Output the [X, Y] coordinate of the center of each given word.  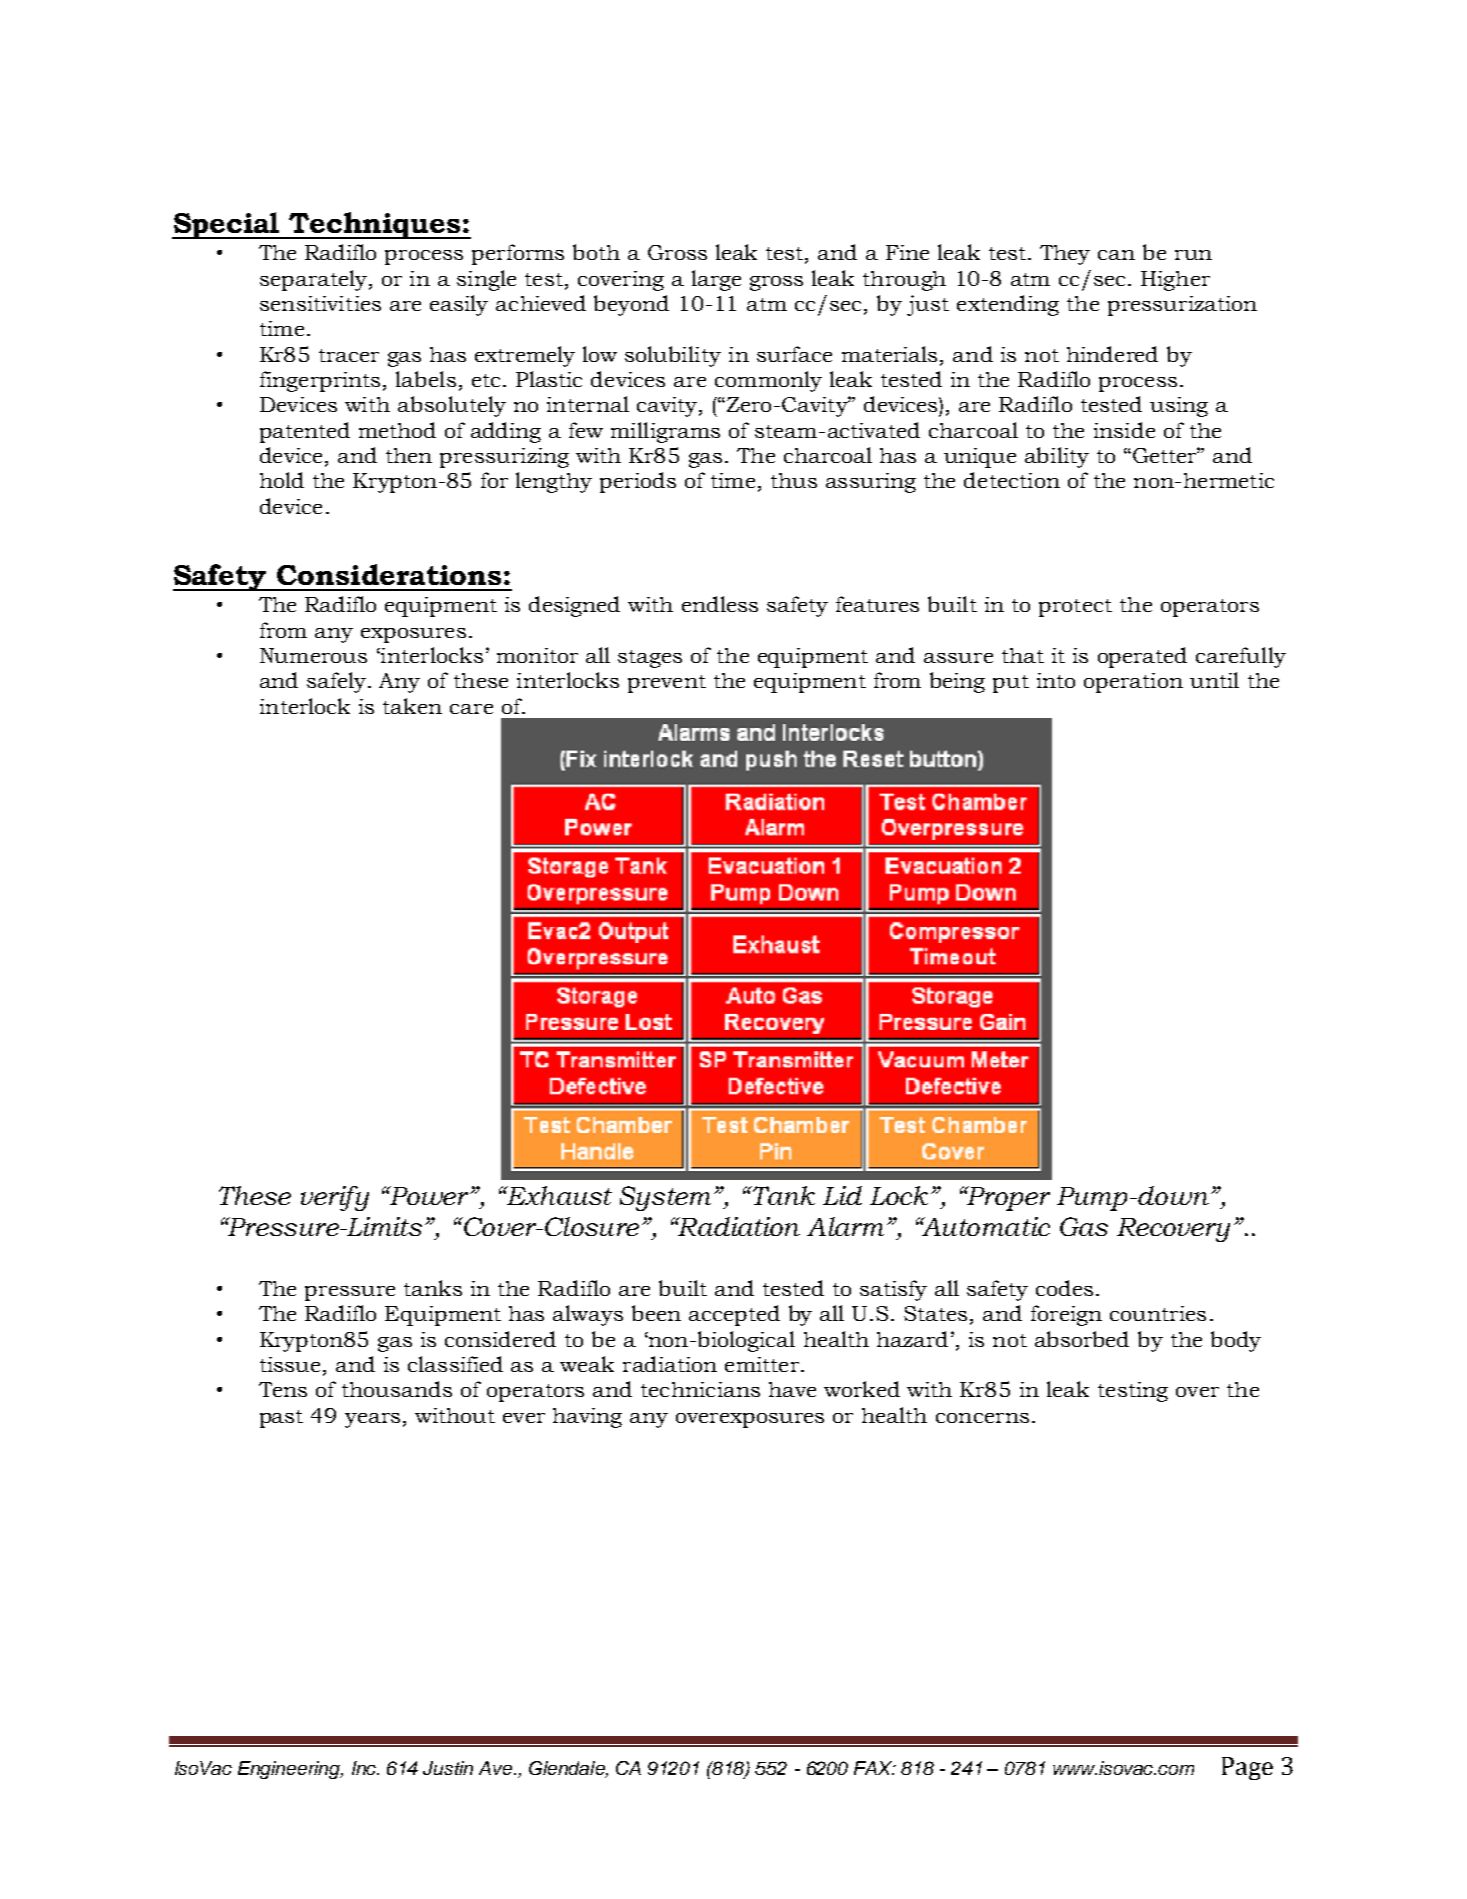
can [1116, 255]
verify [335, 1198]
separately [313, 280]
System [667, 1198]
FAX [874, 1768]
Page [1247, 1768]
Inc [365, 1768]
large [716, 280]
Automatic [985, 1226]
